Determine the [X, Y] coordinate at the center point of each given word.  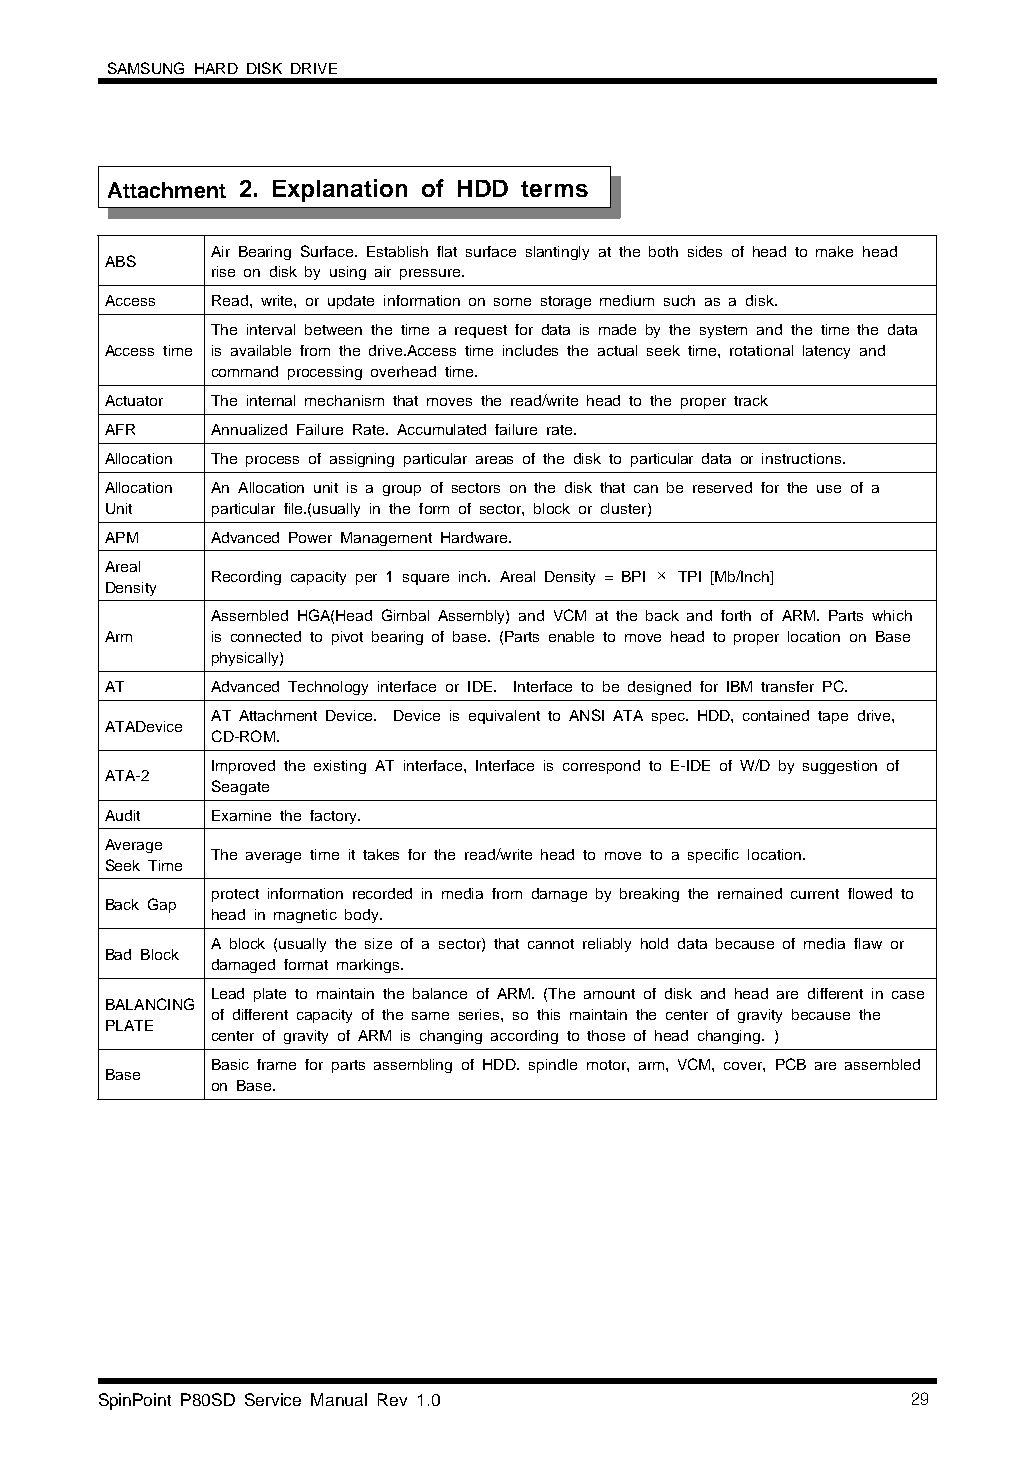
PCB [791, 1064]
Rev [392, 1399]
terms [554, 189]
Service [273, 1399]
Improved [243, 767]
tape [833, 717]
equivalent [504, 717]
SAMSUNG [146, 68]
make [834, 251]
